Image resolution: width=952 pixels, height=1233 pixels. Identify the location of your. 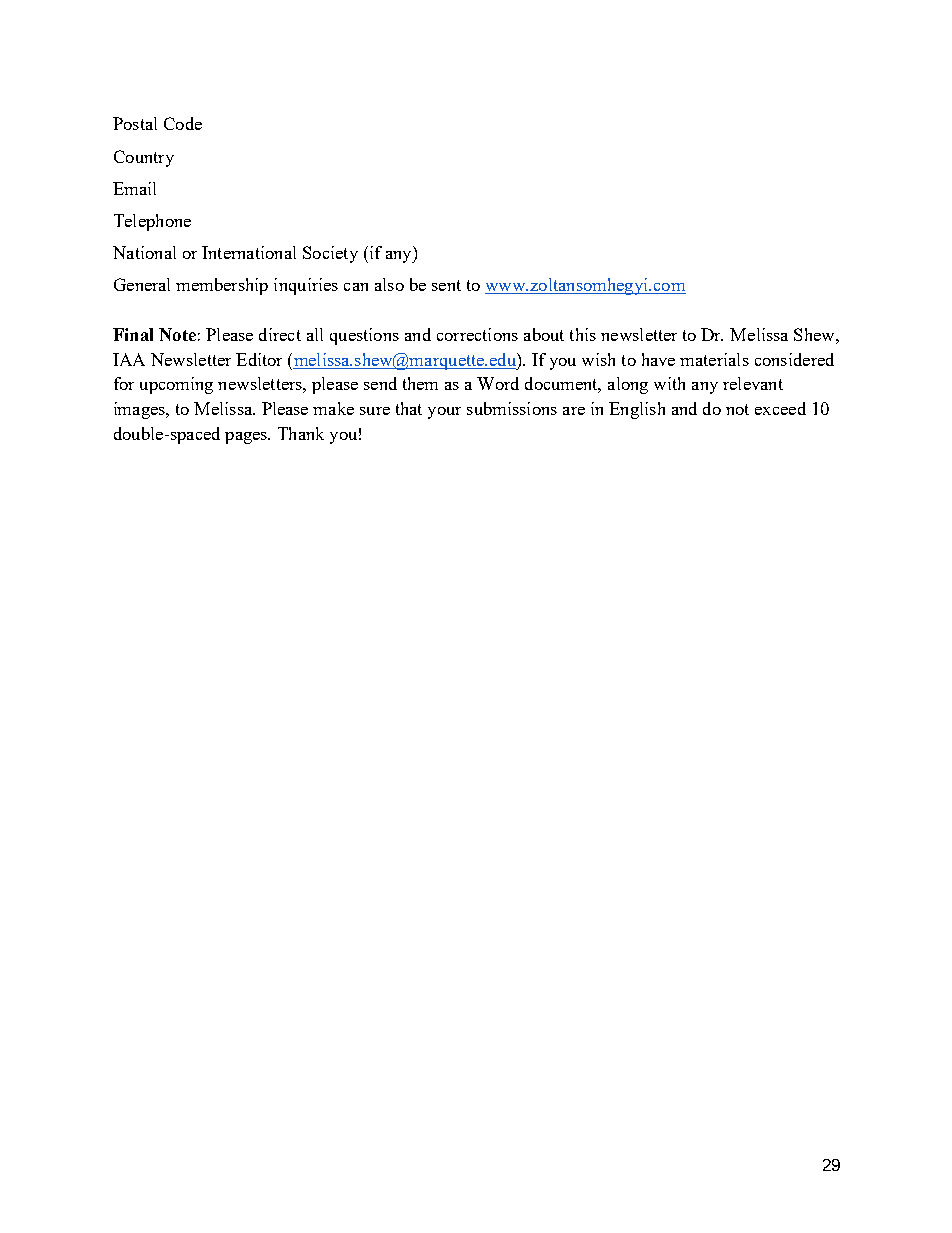
(444, 413).
